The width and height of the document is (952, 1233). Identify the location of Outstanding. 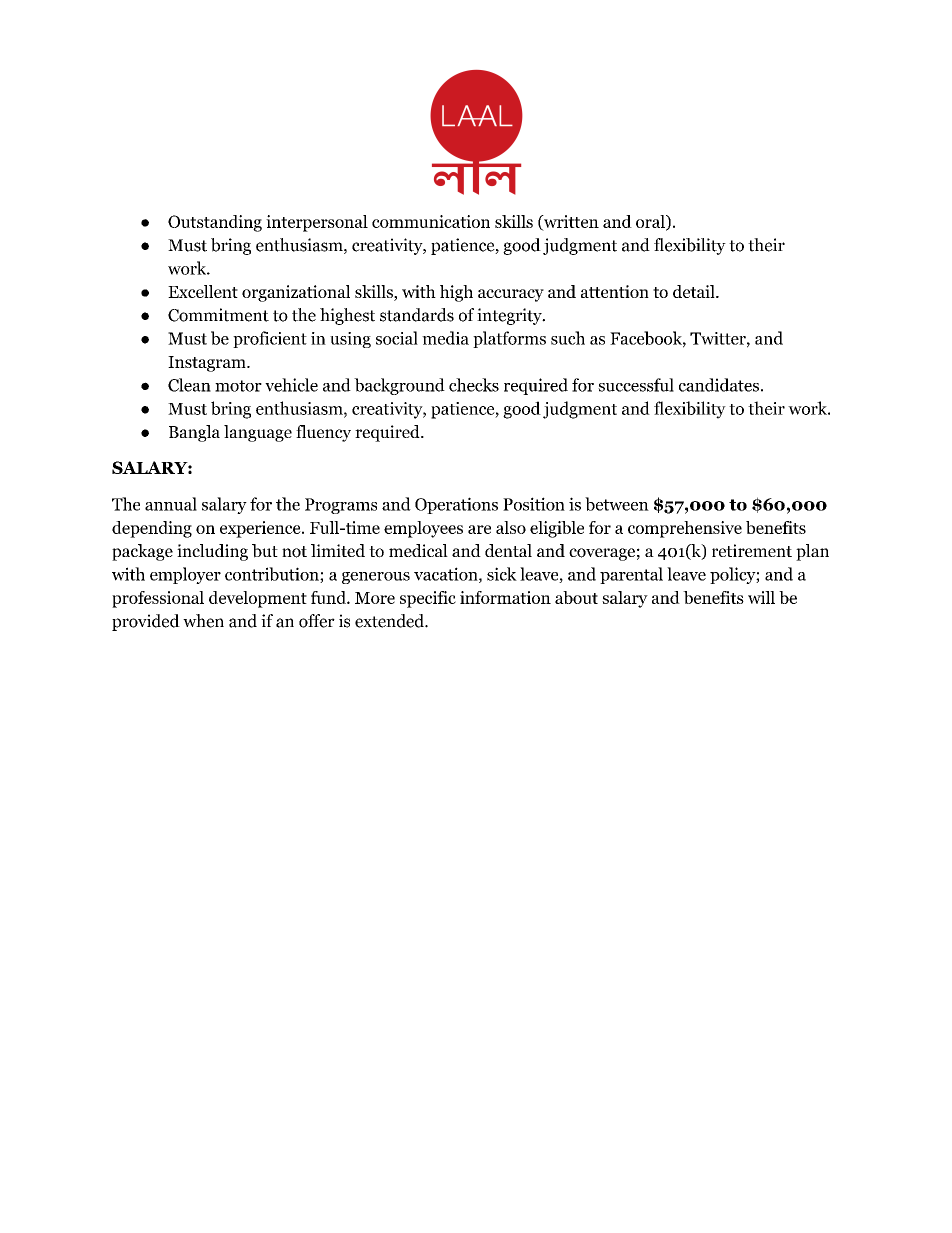
(215, 223).
